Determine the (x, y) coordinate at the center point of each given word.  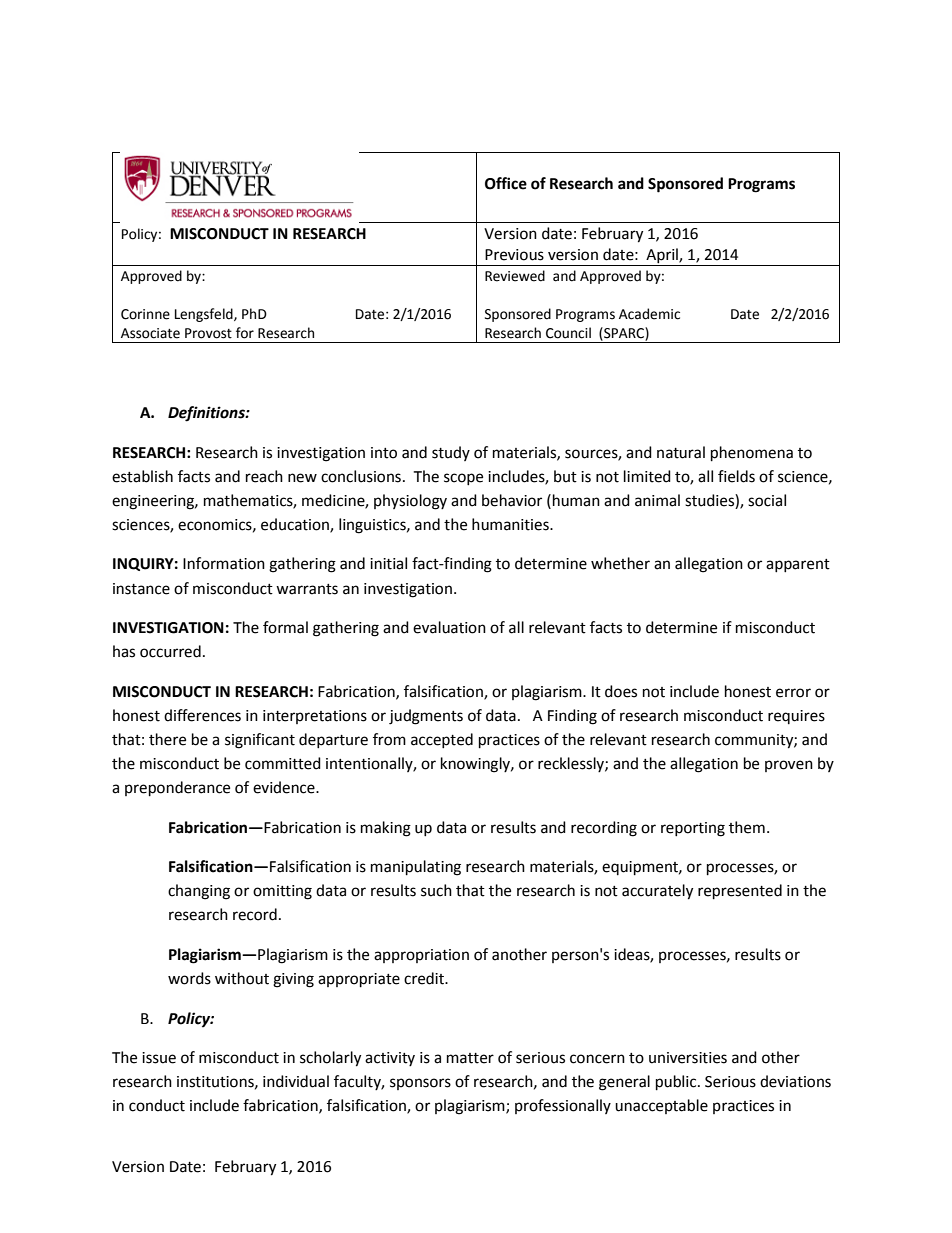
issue (159, 1058)
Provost (208, 333)
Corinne (145, 314)
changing (199, 892)
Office (506, 183)
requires (796, 717)
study (451, 453)
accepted (442, 740)
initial (388, 563)
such (436, 890)
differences (202, 715)
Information (224, 563)
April (662, 257)
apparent (798, 565)
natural (681, 452)
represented (740, 892)
